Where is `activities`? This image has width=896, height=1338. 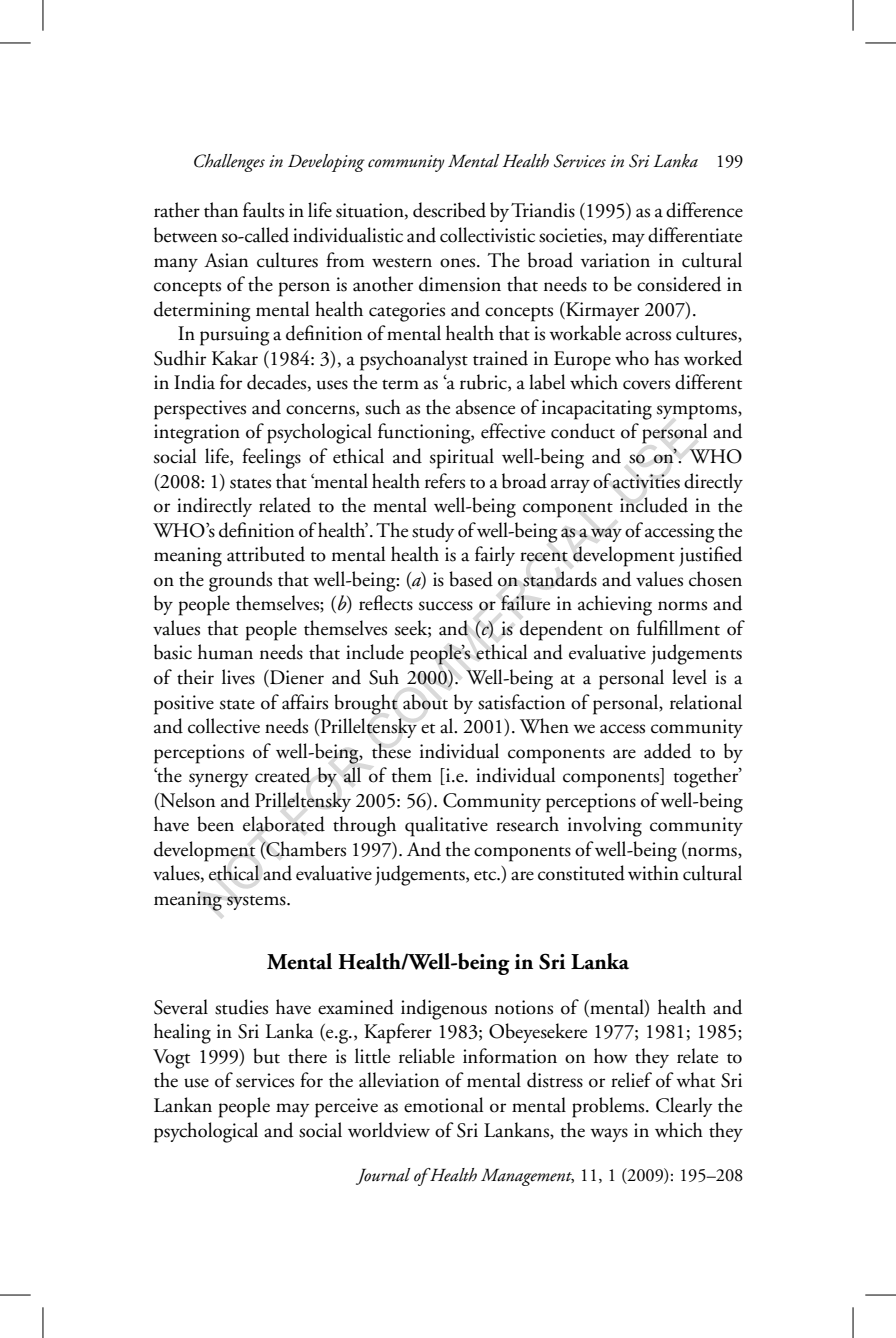 activities is located at coordinates (646, 481).
